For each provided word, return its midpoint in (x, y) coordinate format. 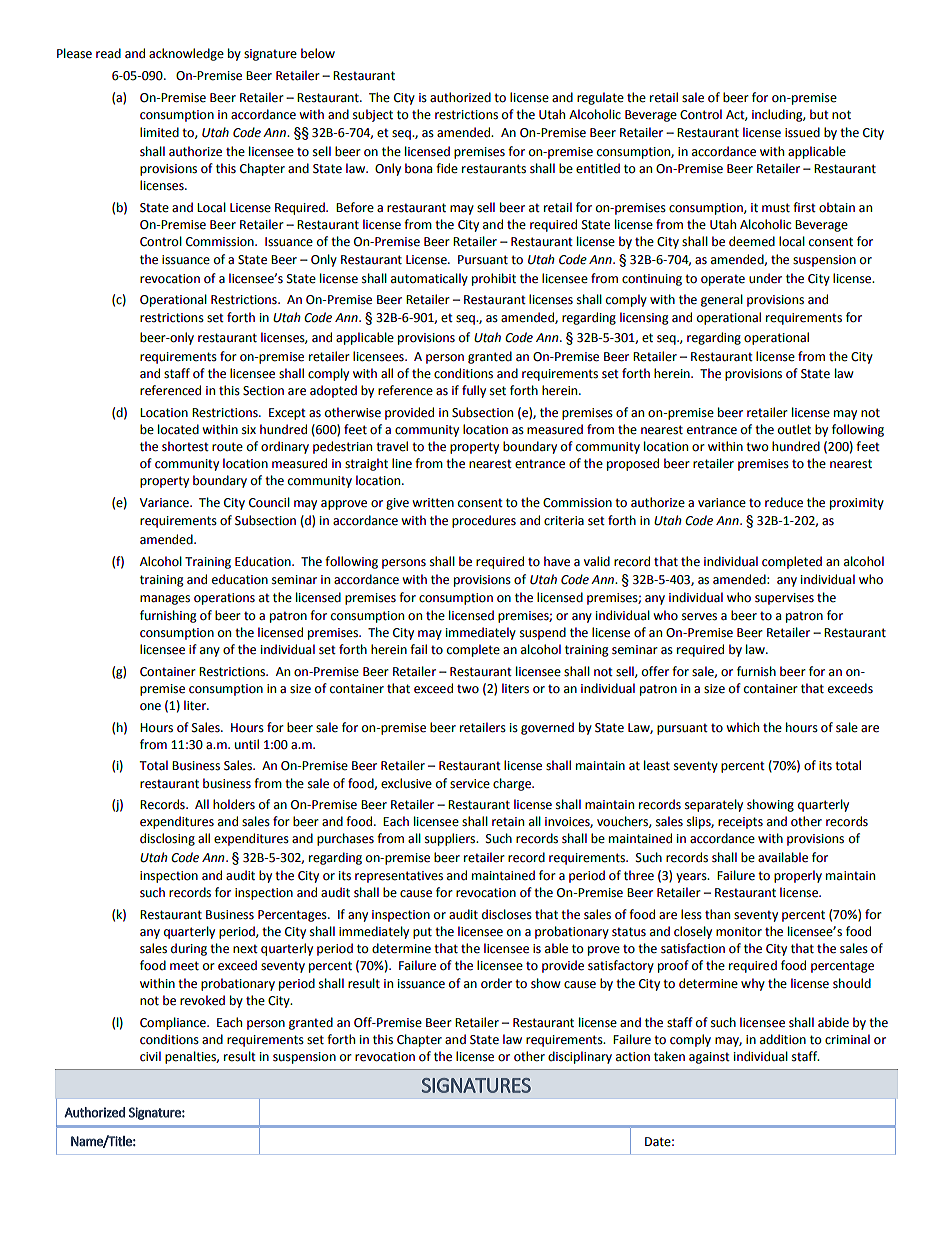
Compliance (174, 1023)
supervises (784, 599)
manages (165, 600)
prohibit (494, 279)
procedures (484, 521)
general (722, 300)
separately (714, 805)
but (819, 114)
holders (234, 804)
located (178, 429)
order (496, 983)
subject (373, 115)
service (470, 784)
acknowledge (186, 54)
